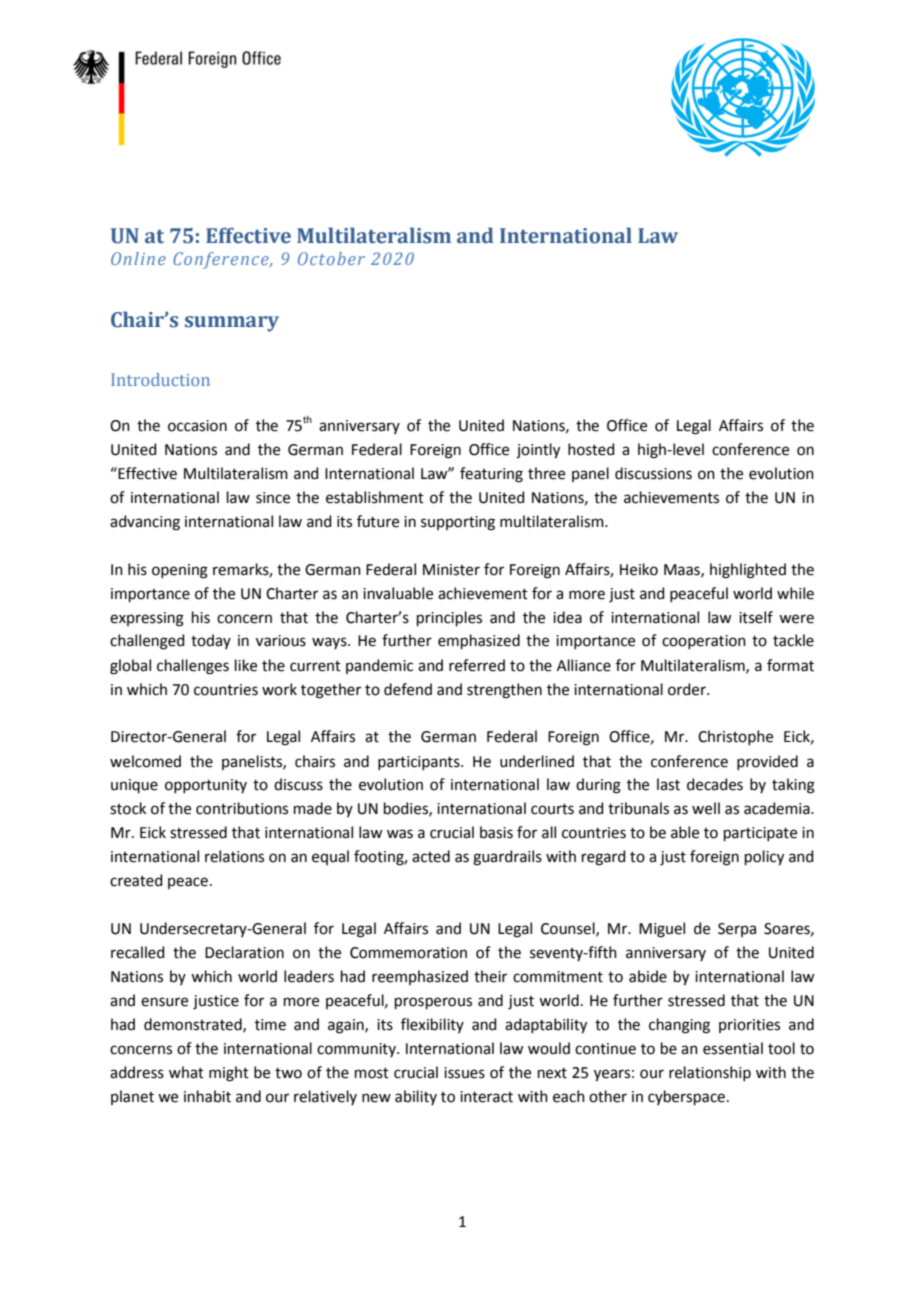 The image size is (924, 1308). Describe the element at coordinates (431, 856) in the image. I see `acted` at that location.
